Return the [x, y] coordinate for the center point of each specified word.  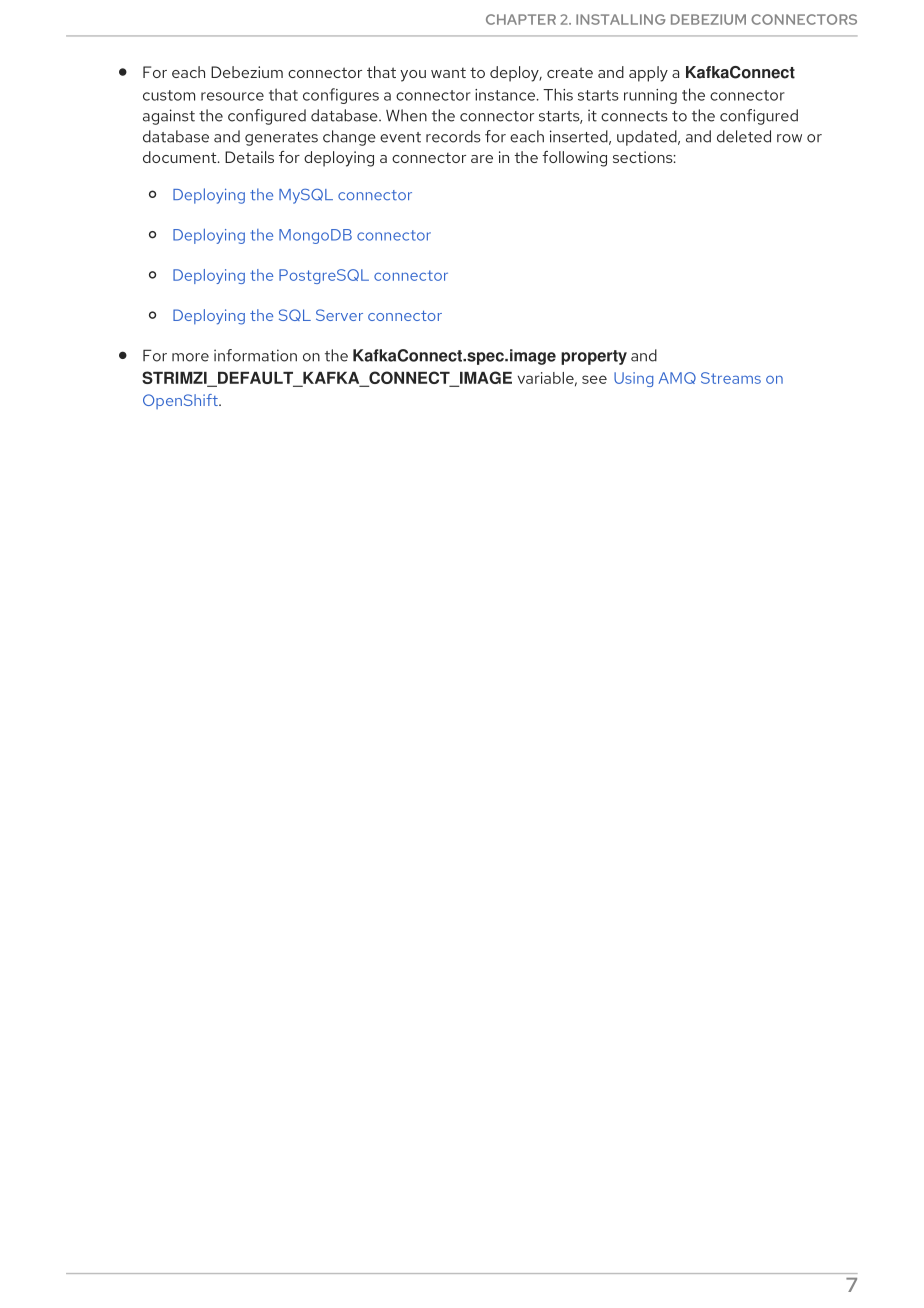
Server [339, 315]
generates [281, 139]
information [255, 355]
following [574, 159]
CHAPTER [521, 19]
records [453, 136]
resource [232, 96]
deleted [744, 136]
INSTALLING [620, 19]
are [482, 159]
